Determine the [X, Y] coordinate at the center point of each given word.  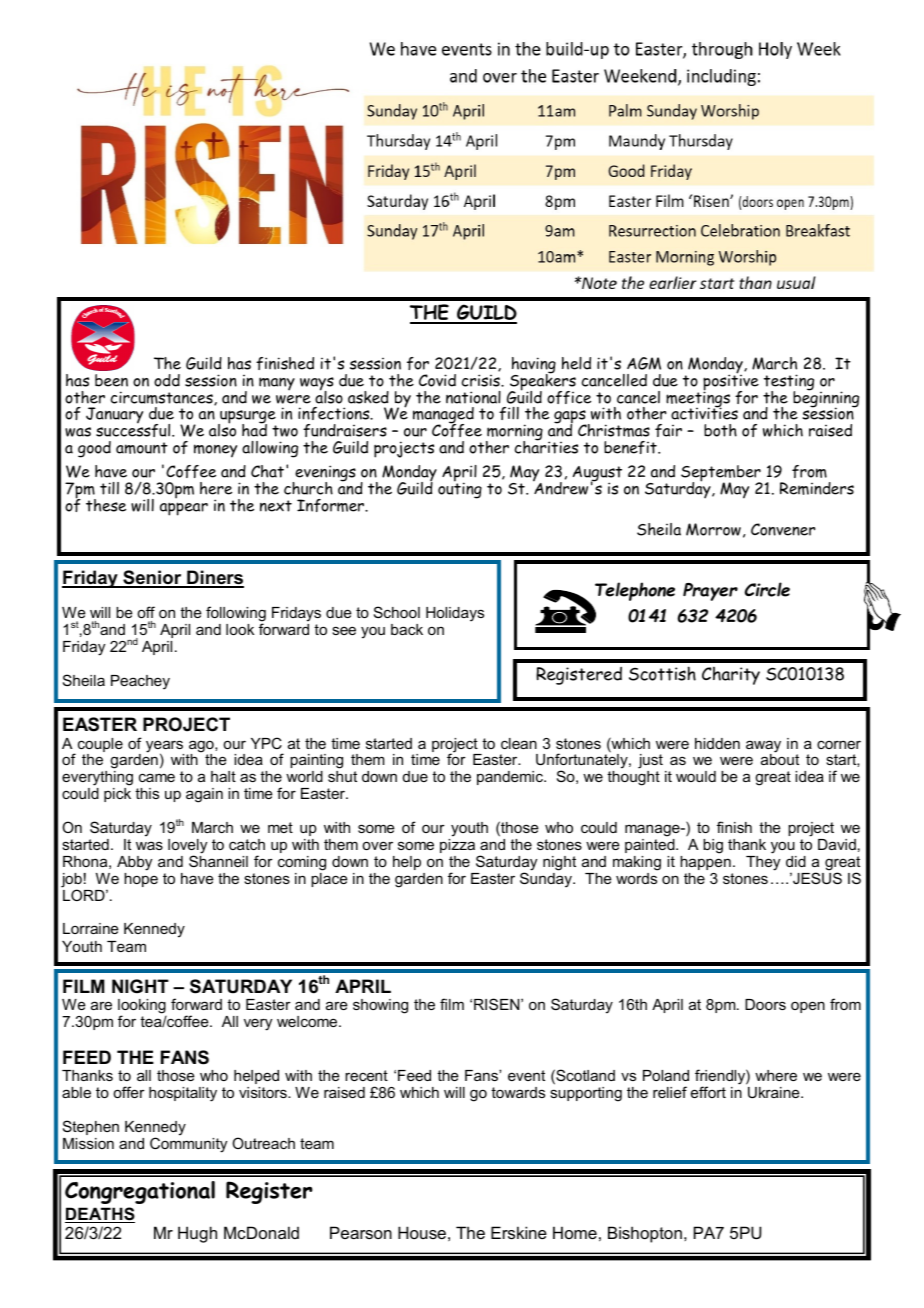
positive [731, 382]
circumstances [163, 398]
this [147, 793]
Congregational [140, 1192]
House [422, 1232]
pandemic [511, 778]
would [696, 776]
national [473, 397]
